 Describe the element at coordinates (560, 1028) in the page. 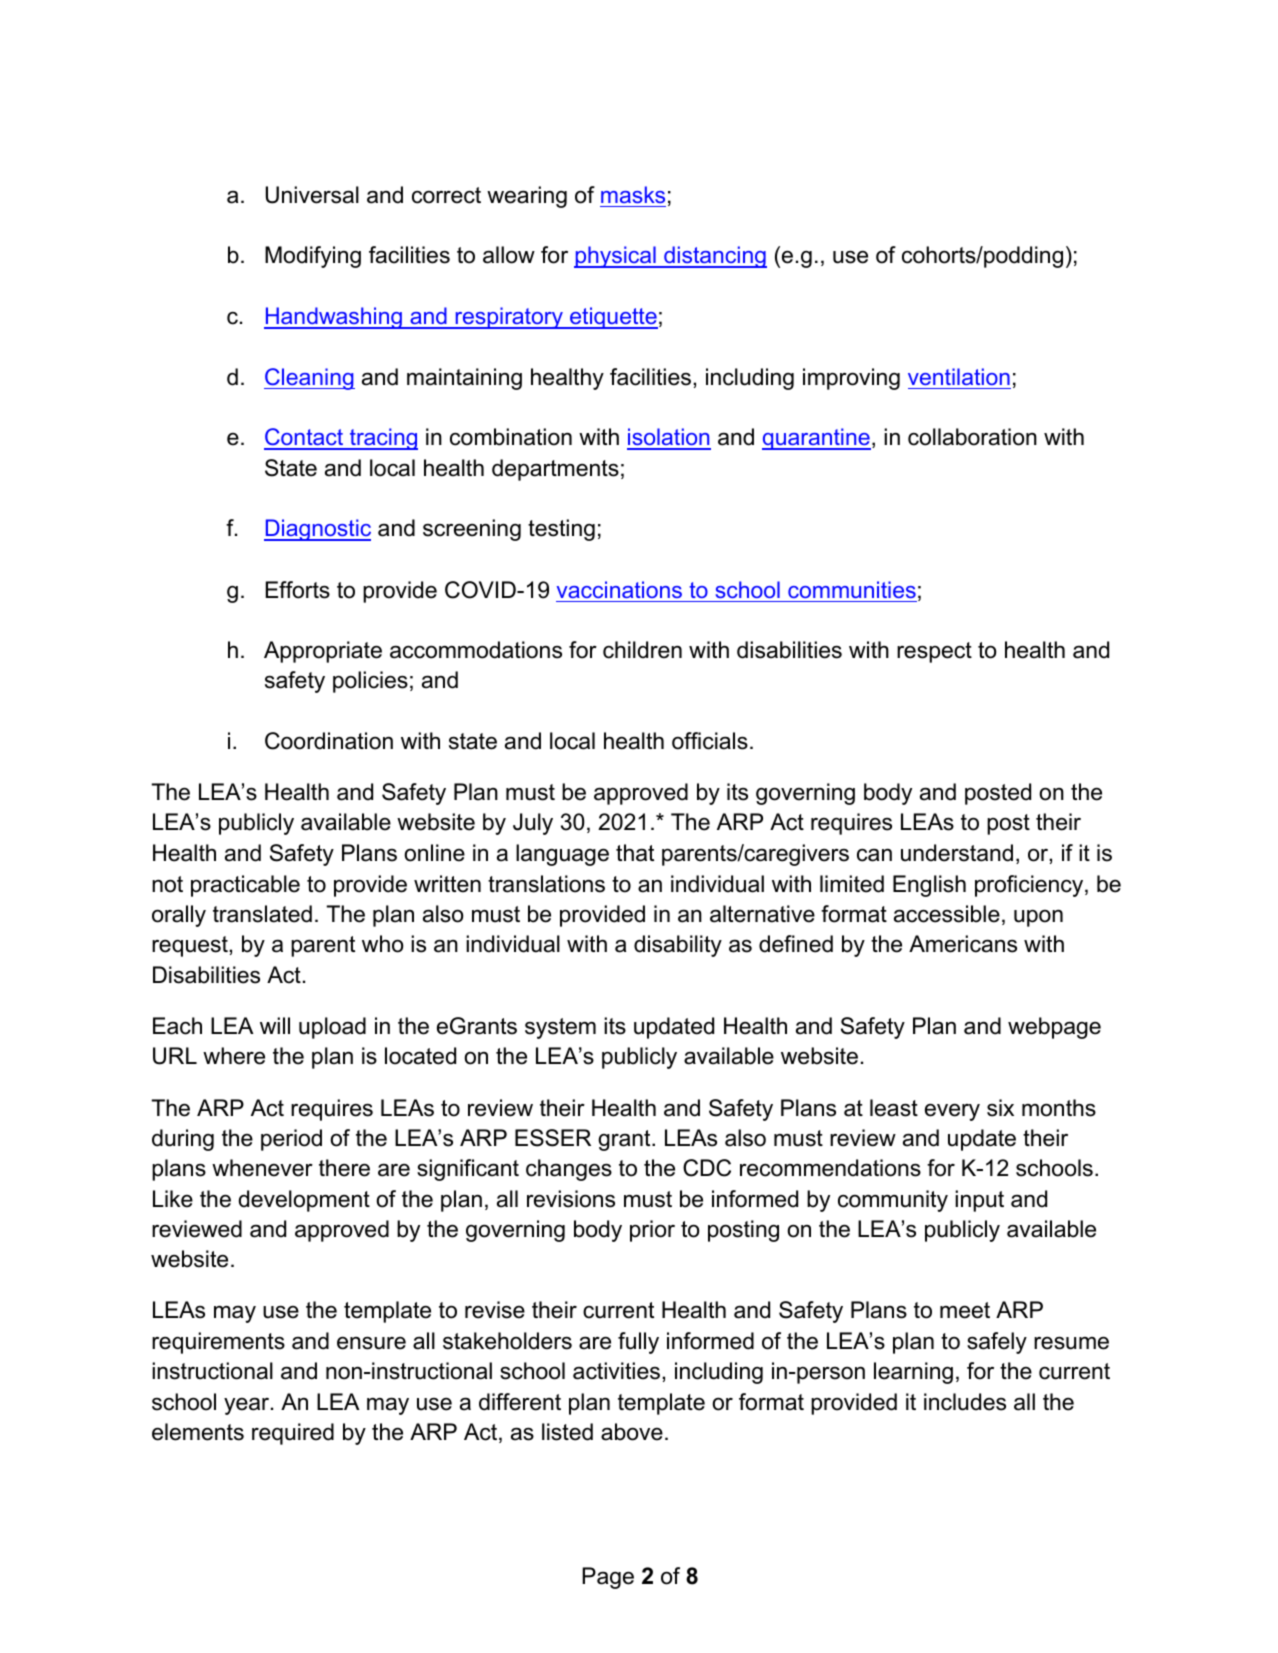

I see `system` at that location.
